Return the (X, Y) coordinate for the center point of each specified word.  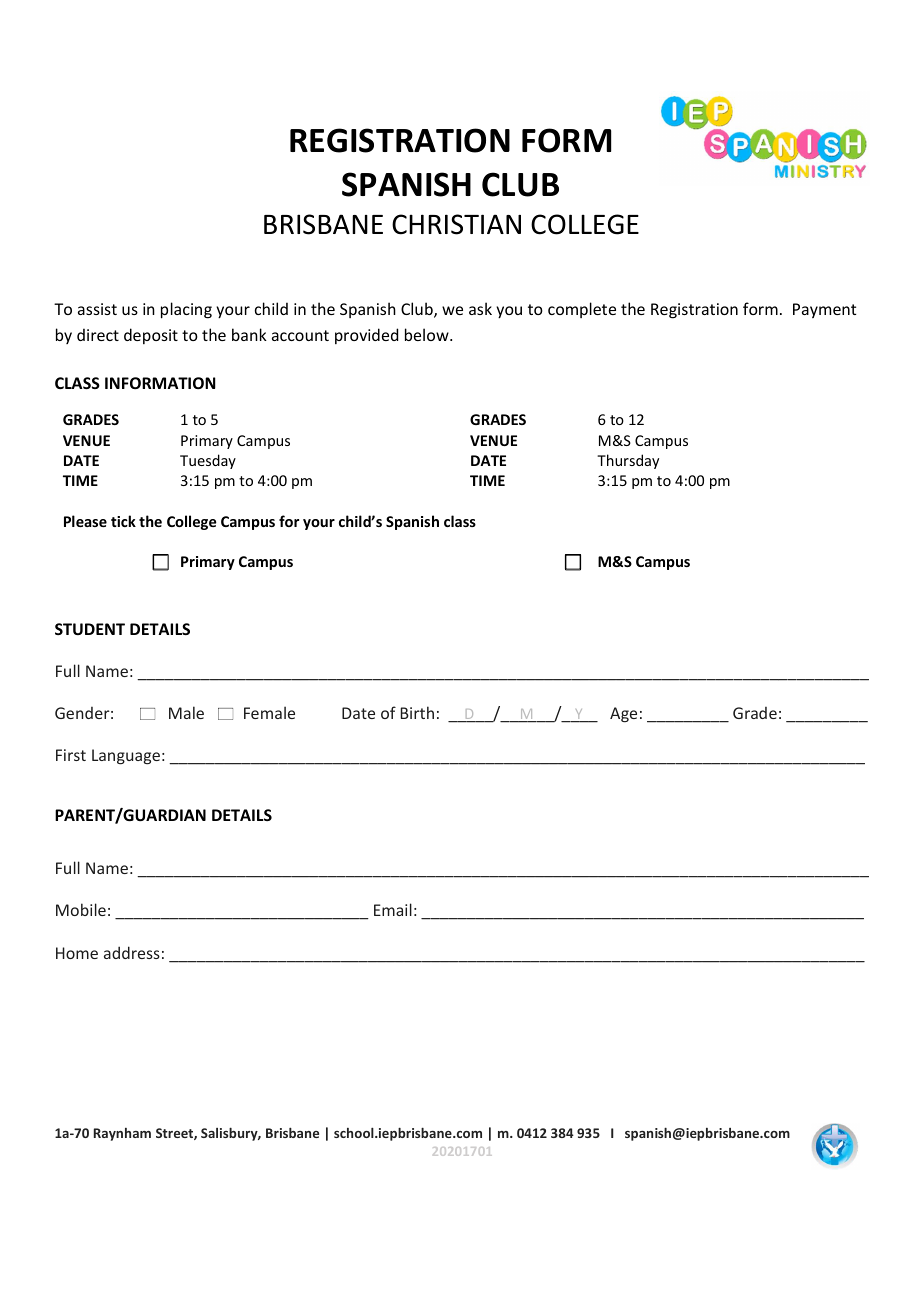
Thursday (628, 461)
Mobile (81, 909)
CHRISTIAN (456, 224)
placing (186, 310)
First (71, 755)
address (132, 952)
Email (393, 909)
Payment (824, 310)
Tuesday (208, 461)
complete (582, 310)
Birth (417, 712)
